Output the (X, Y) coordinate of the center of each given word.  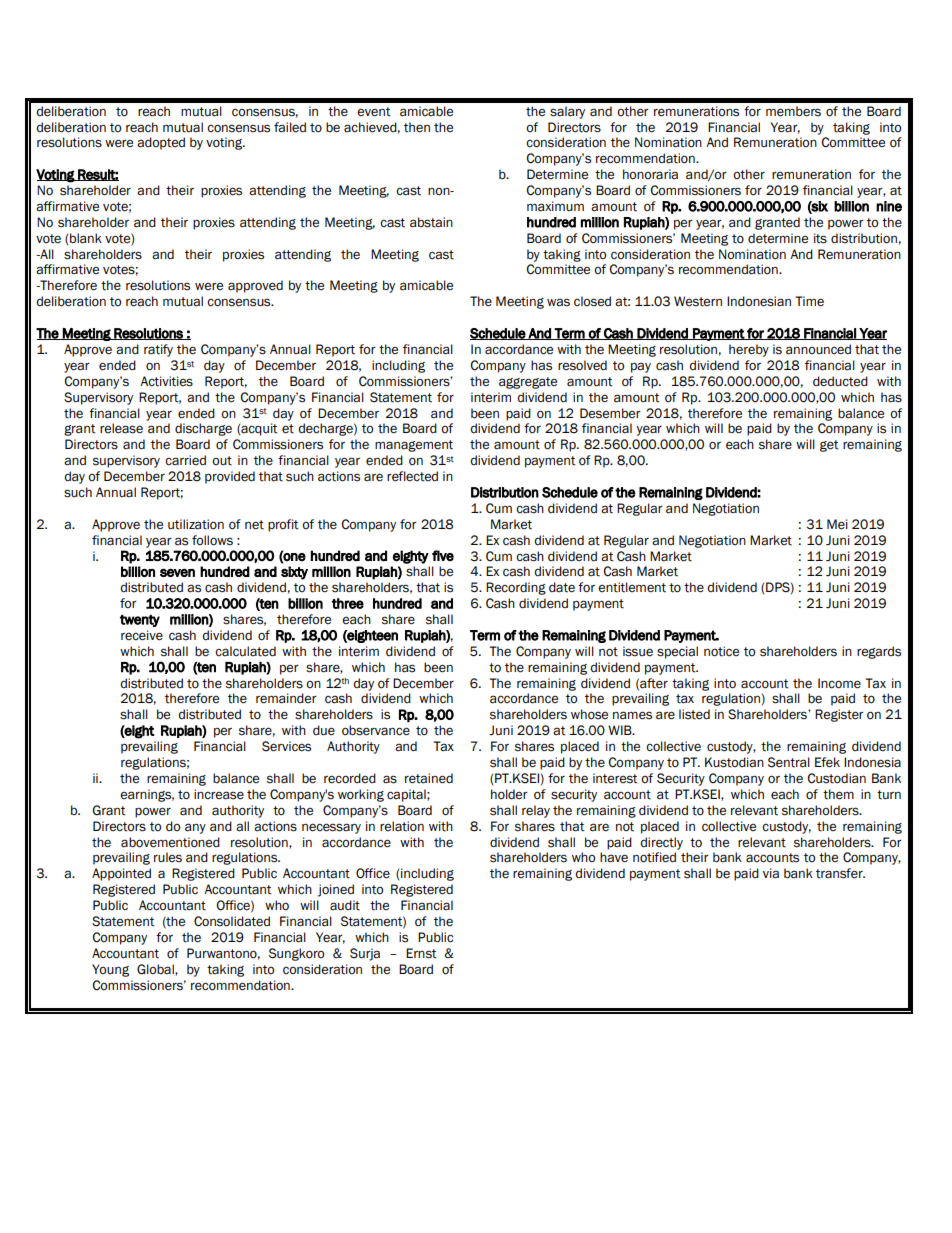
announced (818, 349)
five (443, 555)
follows (212, 540)
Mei (837, 524)
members (793, 111)
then (417, 127)
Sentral (789, 762)
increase (219, 794)
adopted (161, 143)
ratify (158, 350)
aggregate (528, 383)
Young (110, 970)
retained (429, 778)
